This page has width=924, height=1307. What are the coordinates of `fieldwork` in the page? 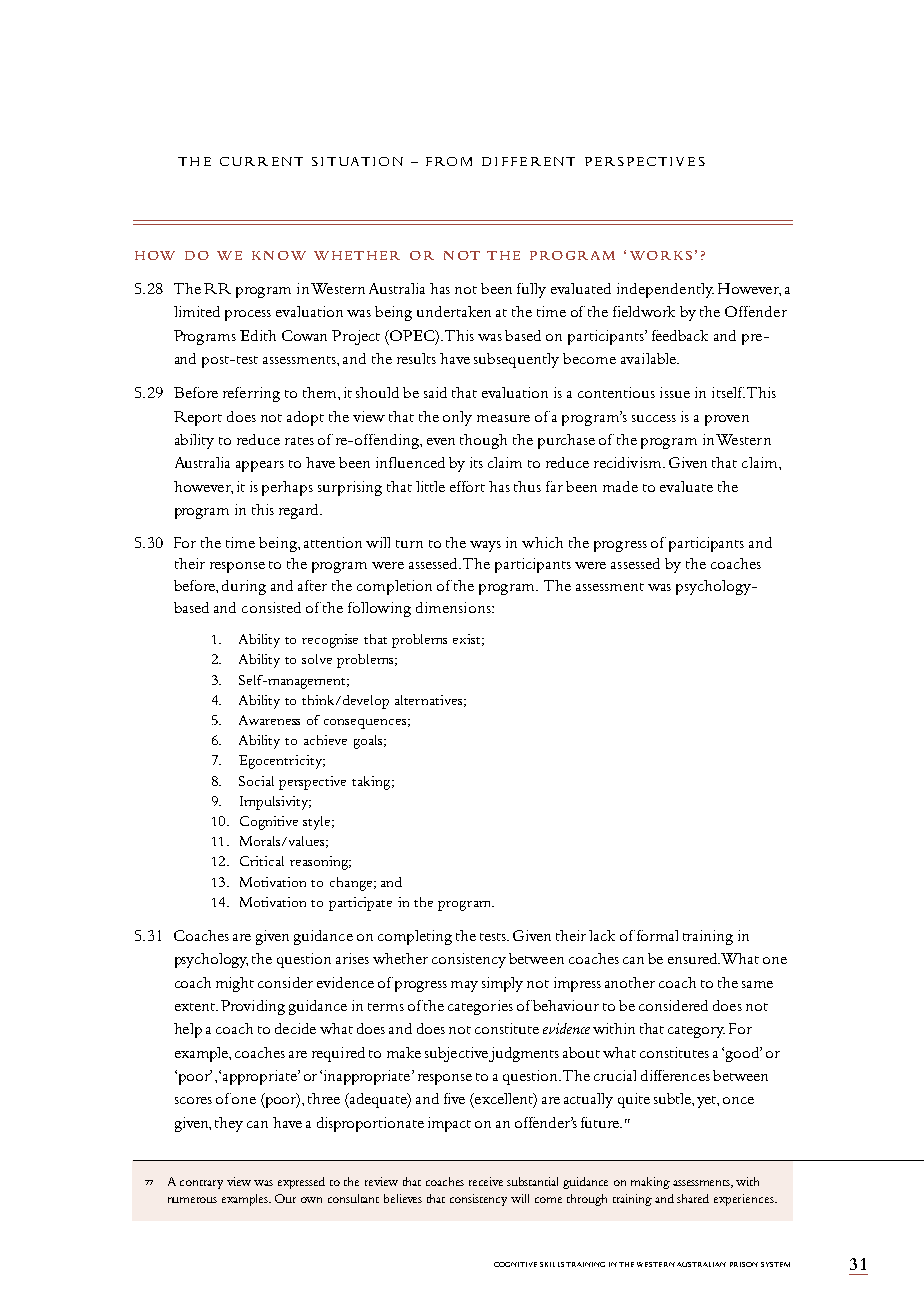 It's located at (644, 311).
